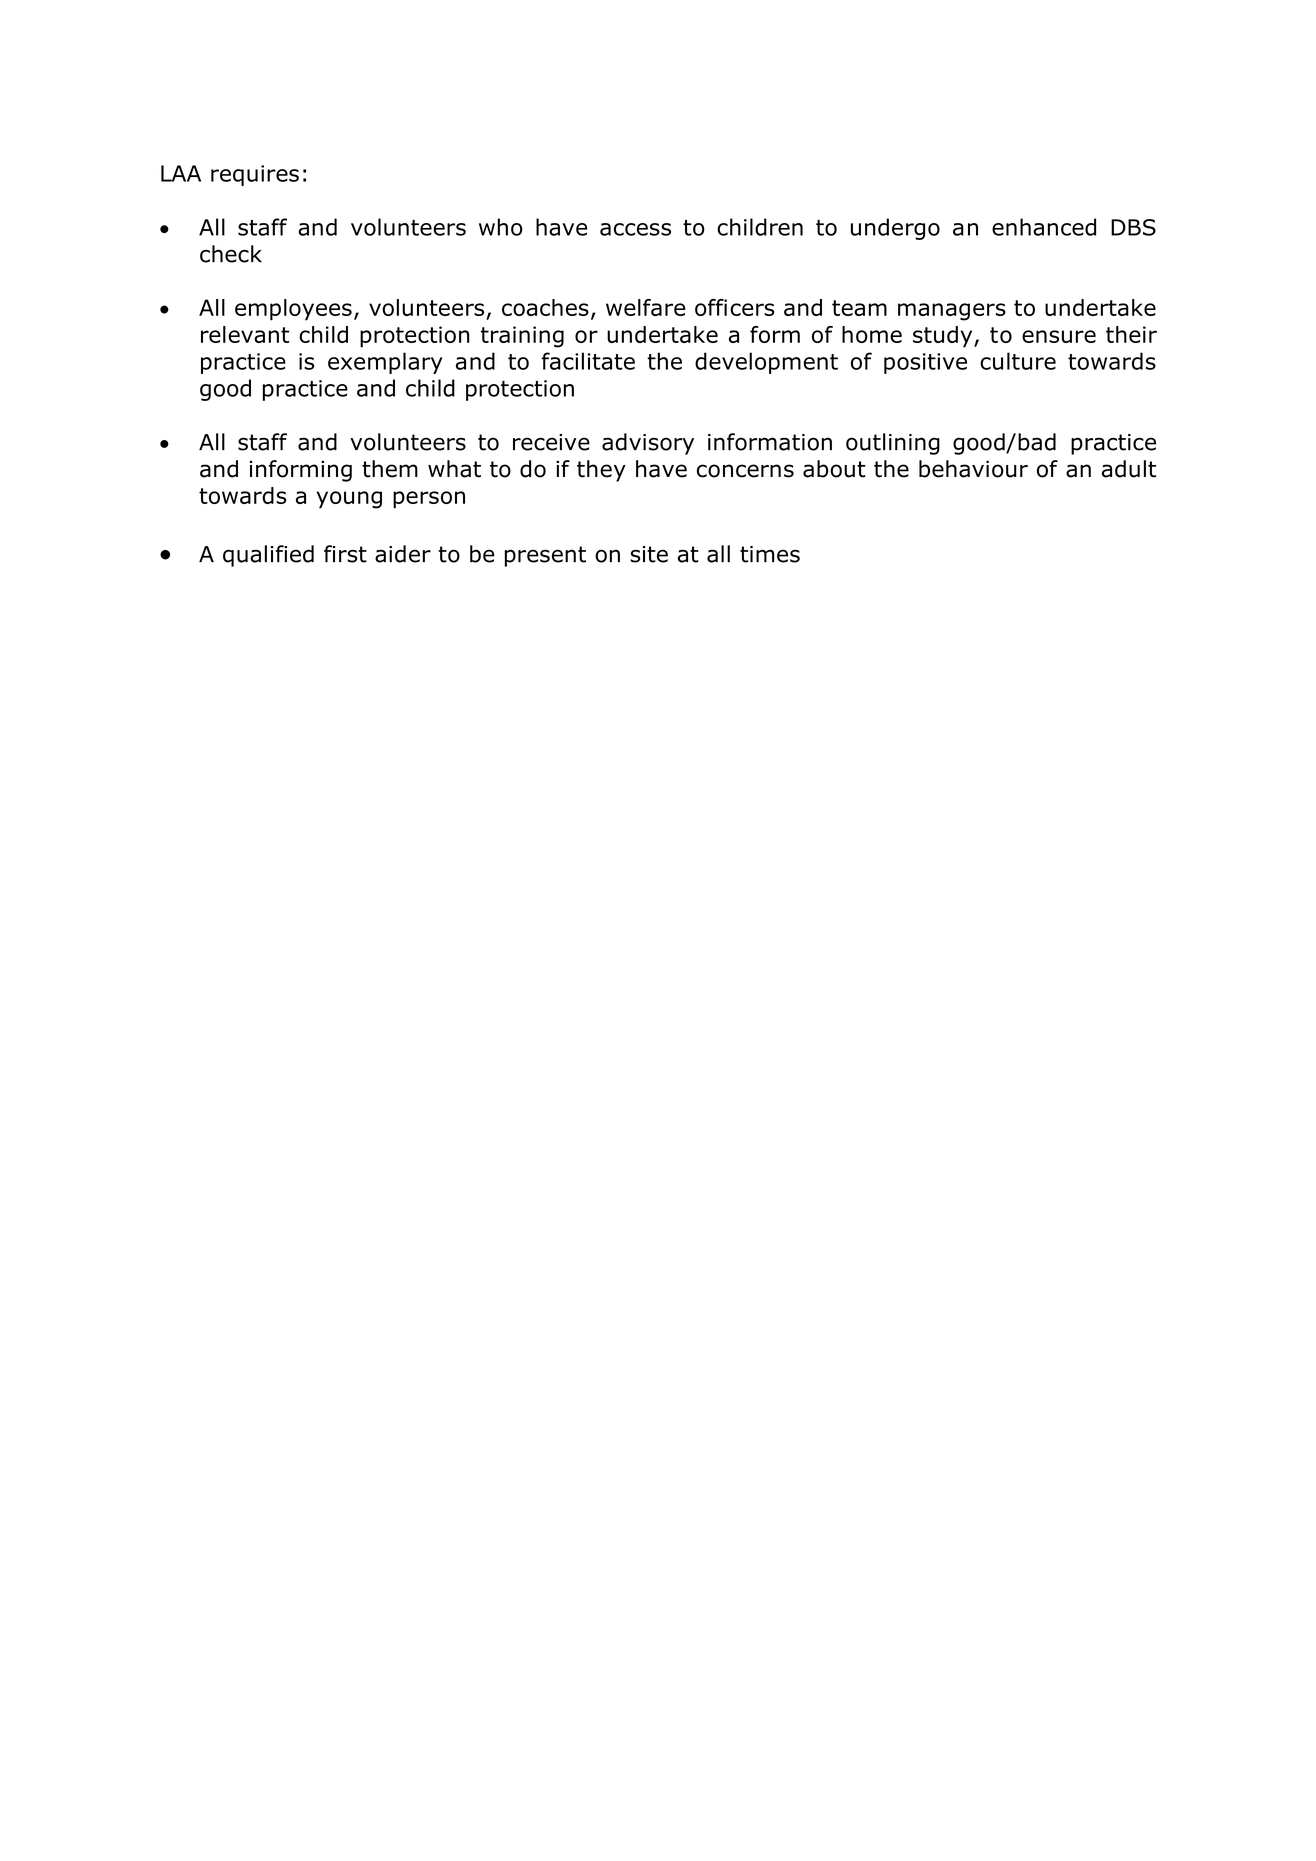  Describe the element at coordinates (231, 254) in the image. I see `check` at that location.
